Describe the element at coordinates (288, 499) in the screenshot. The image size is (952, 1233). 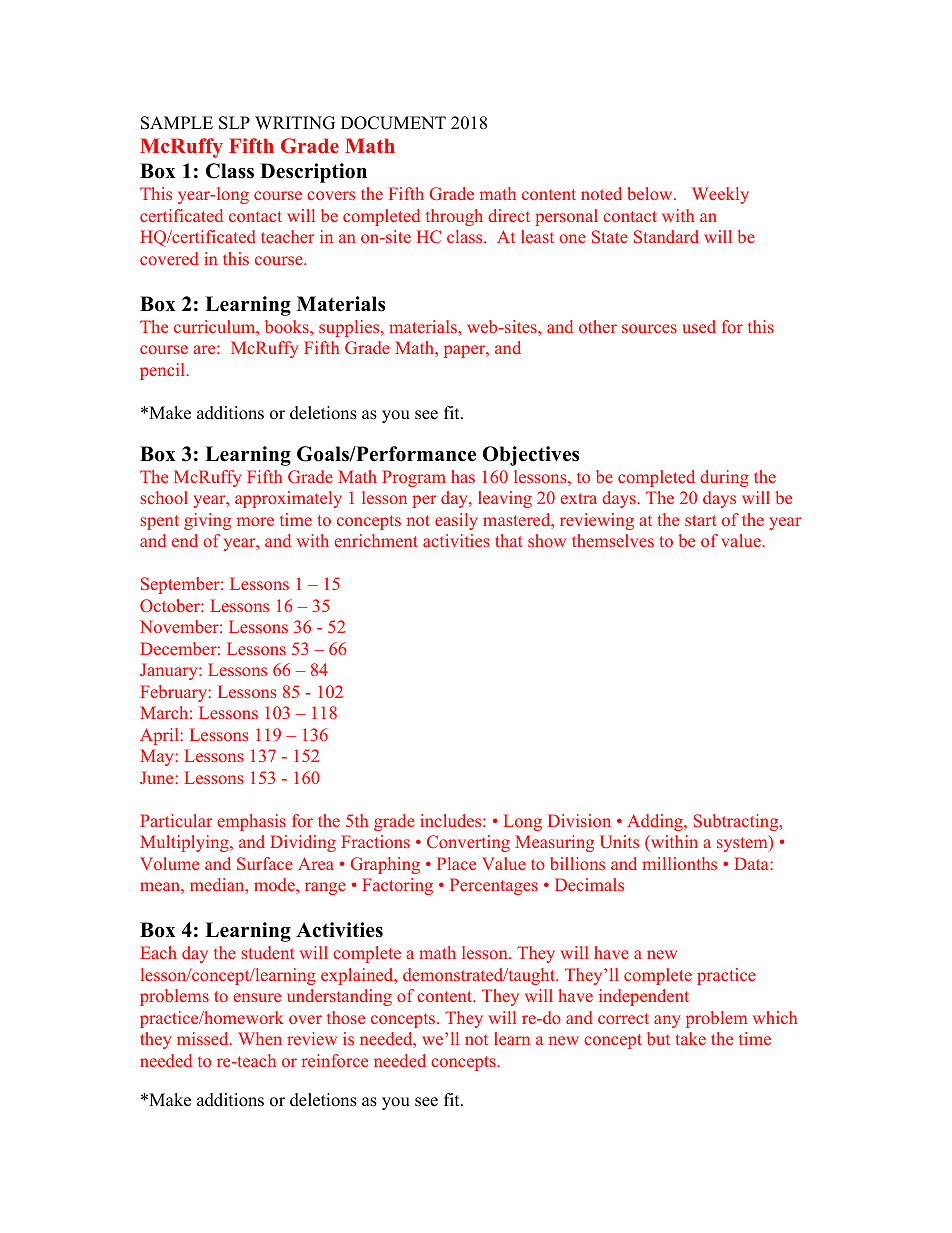
I see `approximately` at that location.
